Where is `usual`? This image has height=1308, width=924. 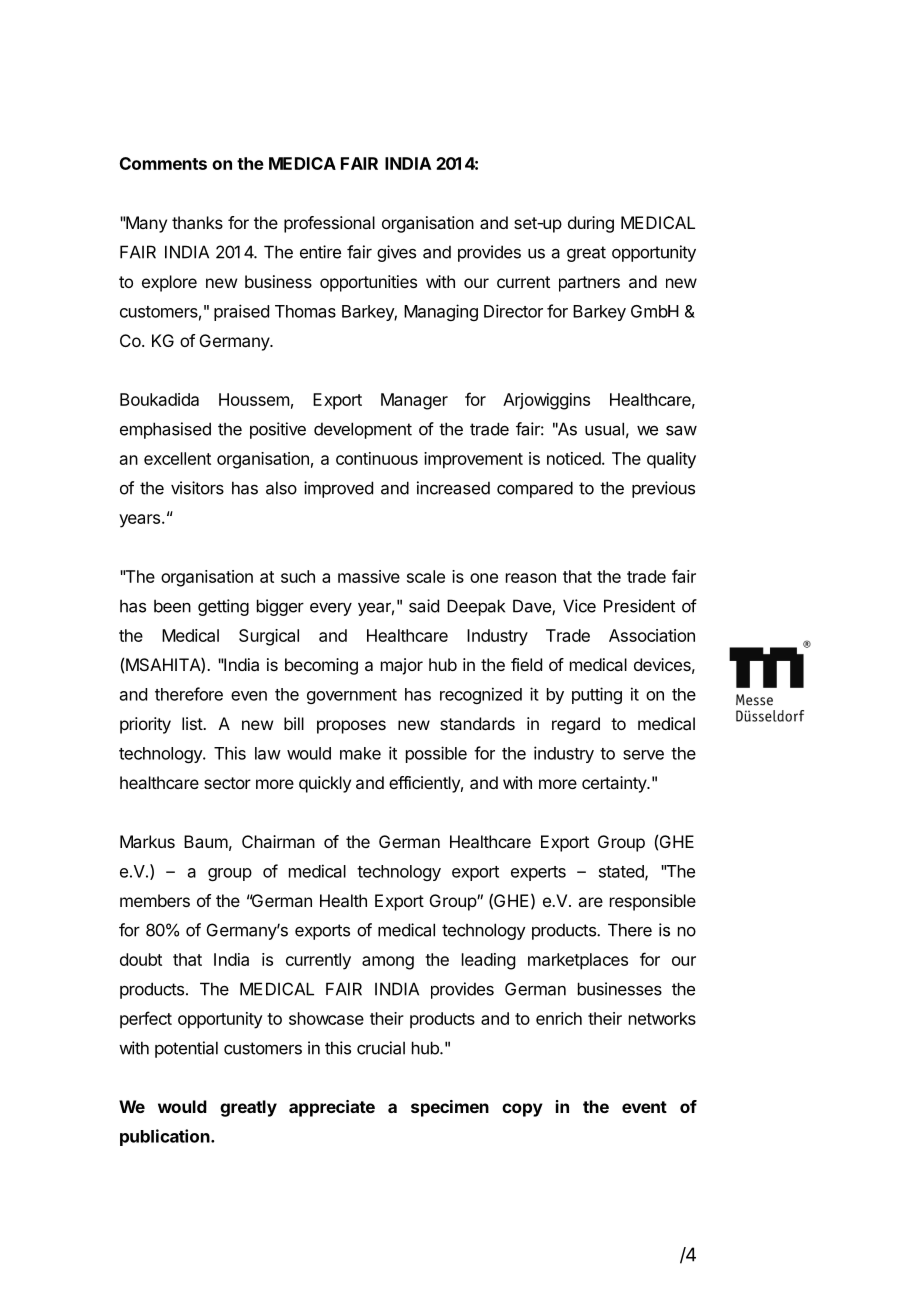 usual is located at coordinates (604, 429).
